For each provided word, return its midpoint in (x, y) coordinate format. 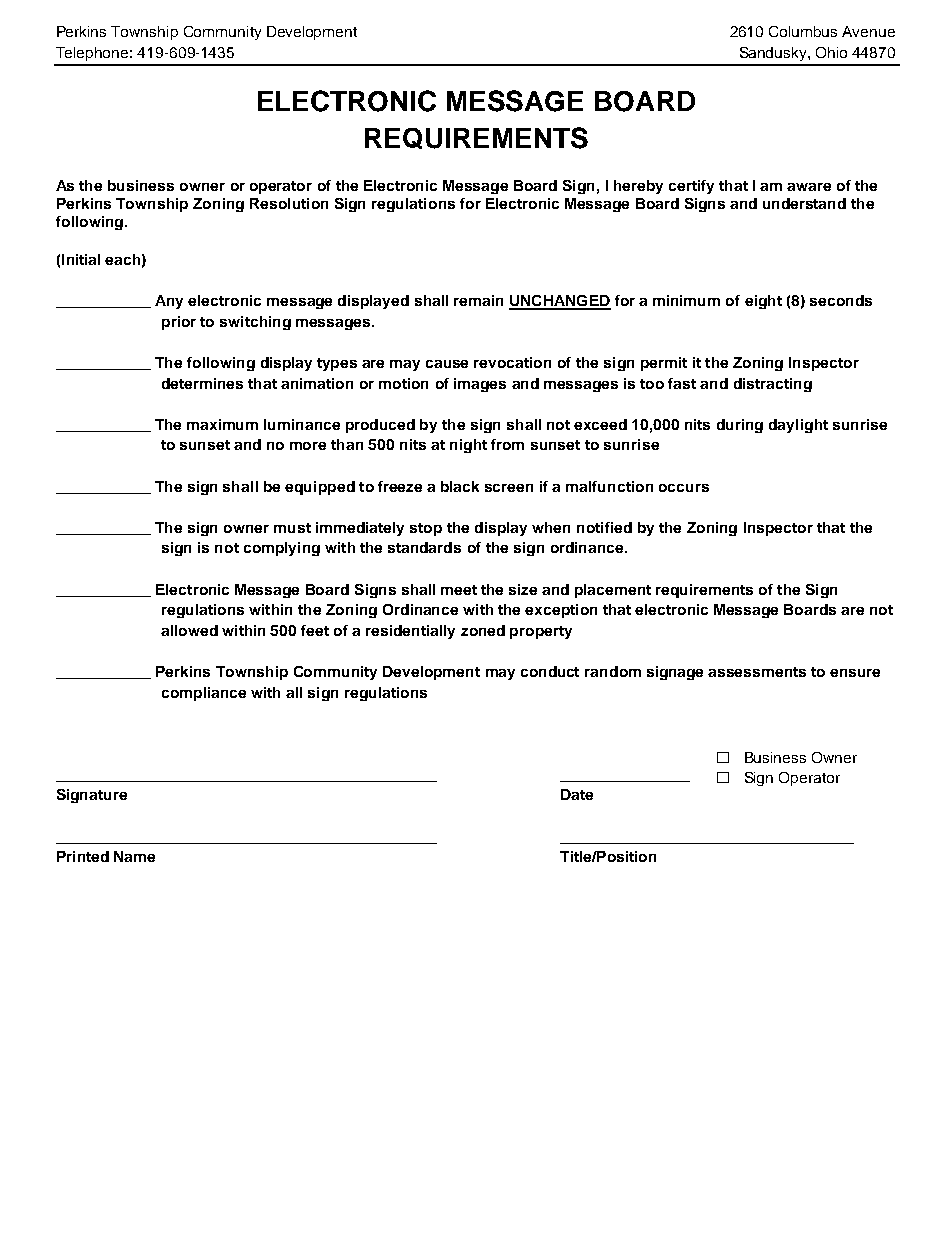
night (468, 446)
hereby (638, 187)
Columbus (803, 31)
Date (577, 794)
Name (134, 856)
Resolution (289, 203)
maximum (222, 424)
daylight (798, 426)
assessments (757, 672)
